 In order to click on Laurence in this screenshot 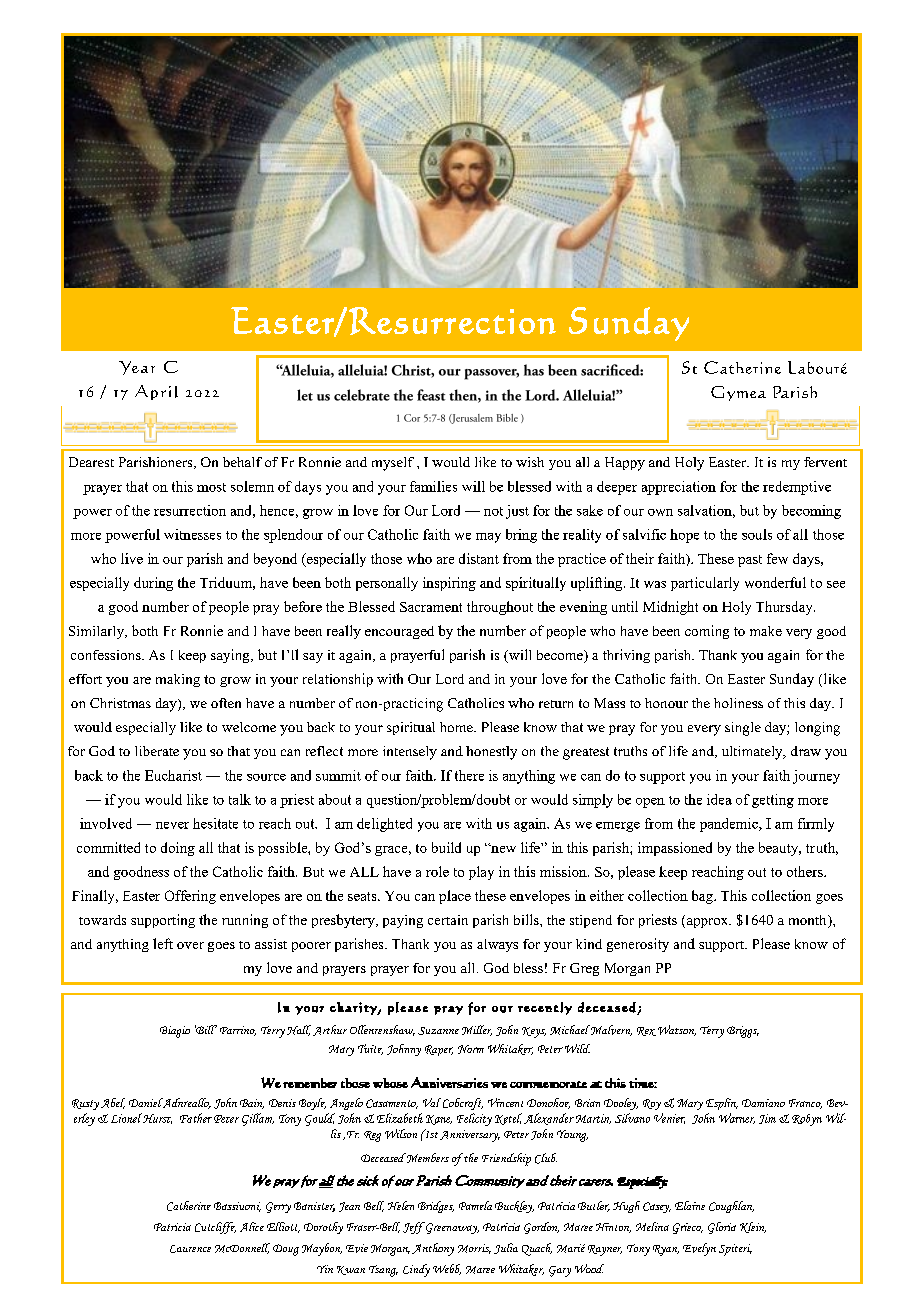, I will do `click(190, 1249)`.
